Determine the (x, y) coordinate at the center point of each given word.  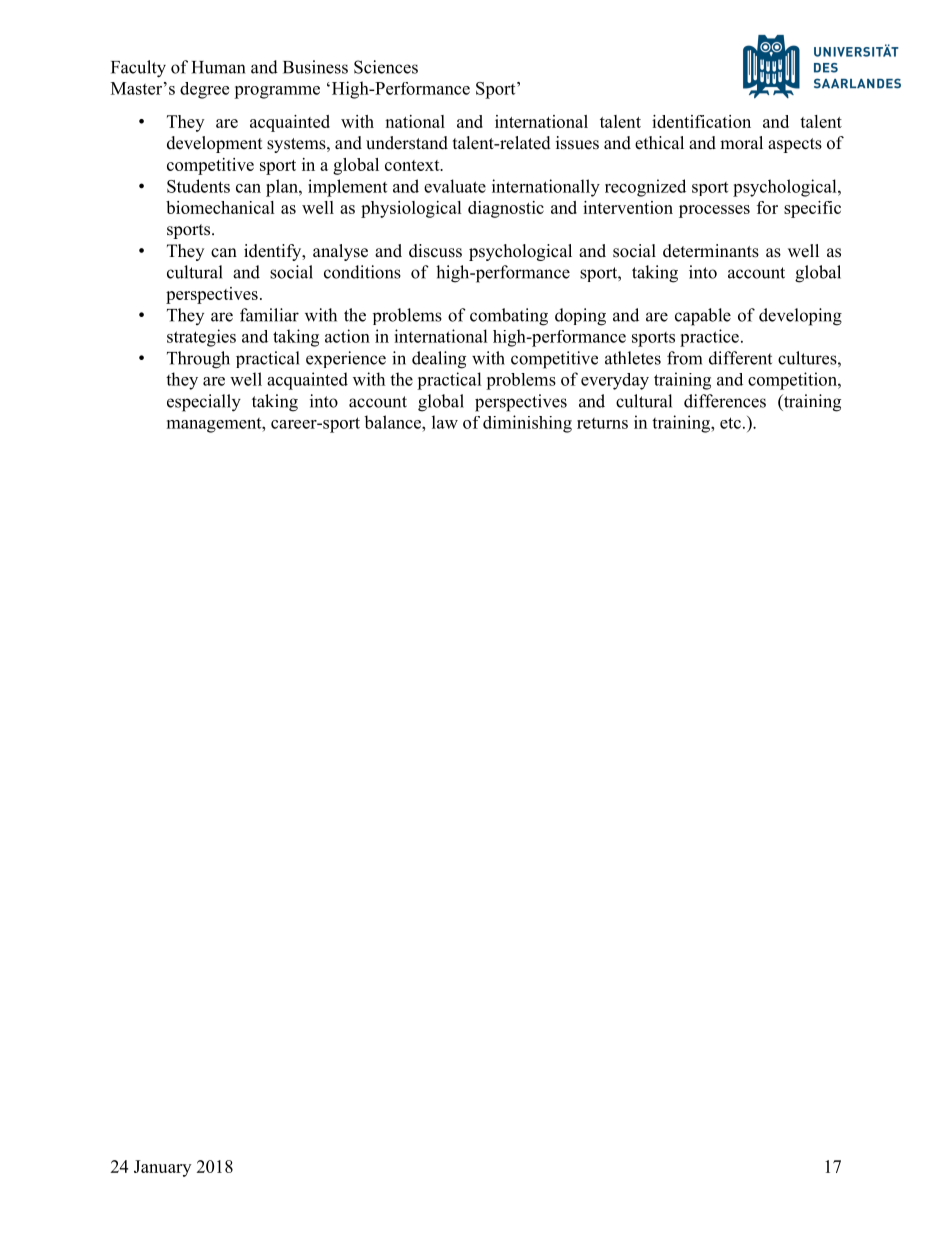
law (445, 422)
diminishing (527, 424)
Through (198, 360)
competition (793, 381)
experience (346, 359)
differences (725, 401)
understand (407, 143)
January (162, 1168)
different (740, 358)
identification (701, 121)
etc (730, 423)
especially (204, 403)
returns (602, 423)
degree (204, 90)
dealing (439, 360)
